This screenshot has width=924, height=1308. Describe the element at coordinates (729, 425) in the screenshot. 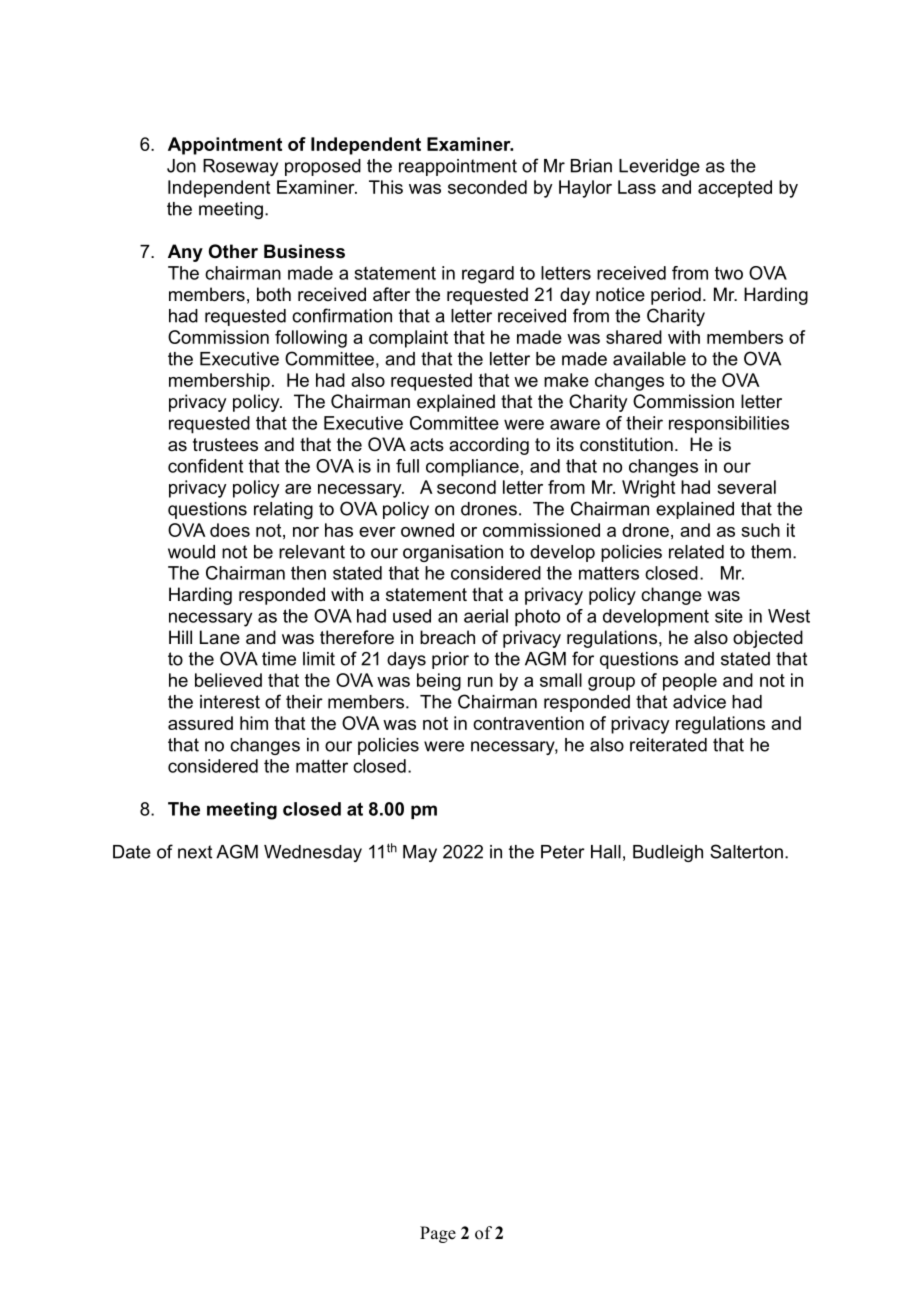

I see `responsibilities` at that location.
